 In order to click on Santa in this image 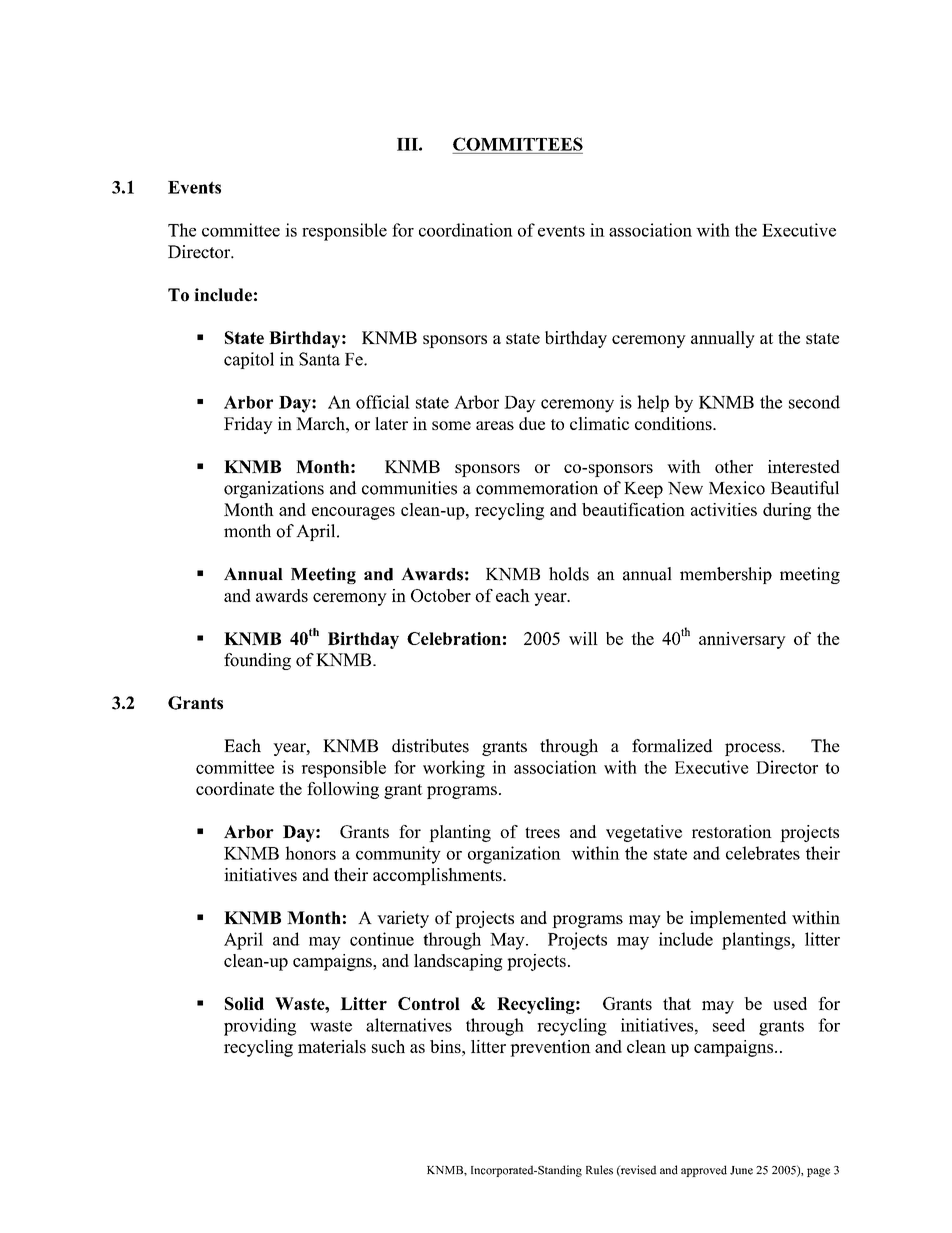, I will do `click(319, 359)`.
